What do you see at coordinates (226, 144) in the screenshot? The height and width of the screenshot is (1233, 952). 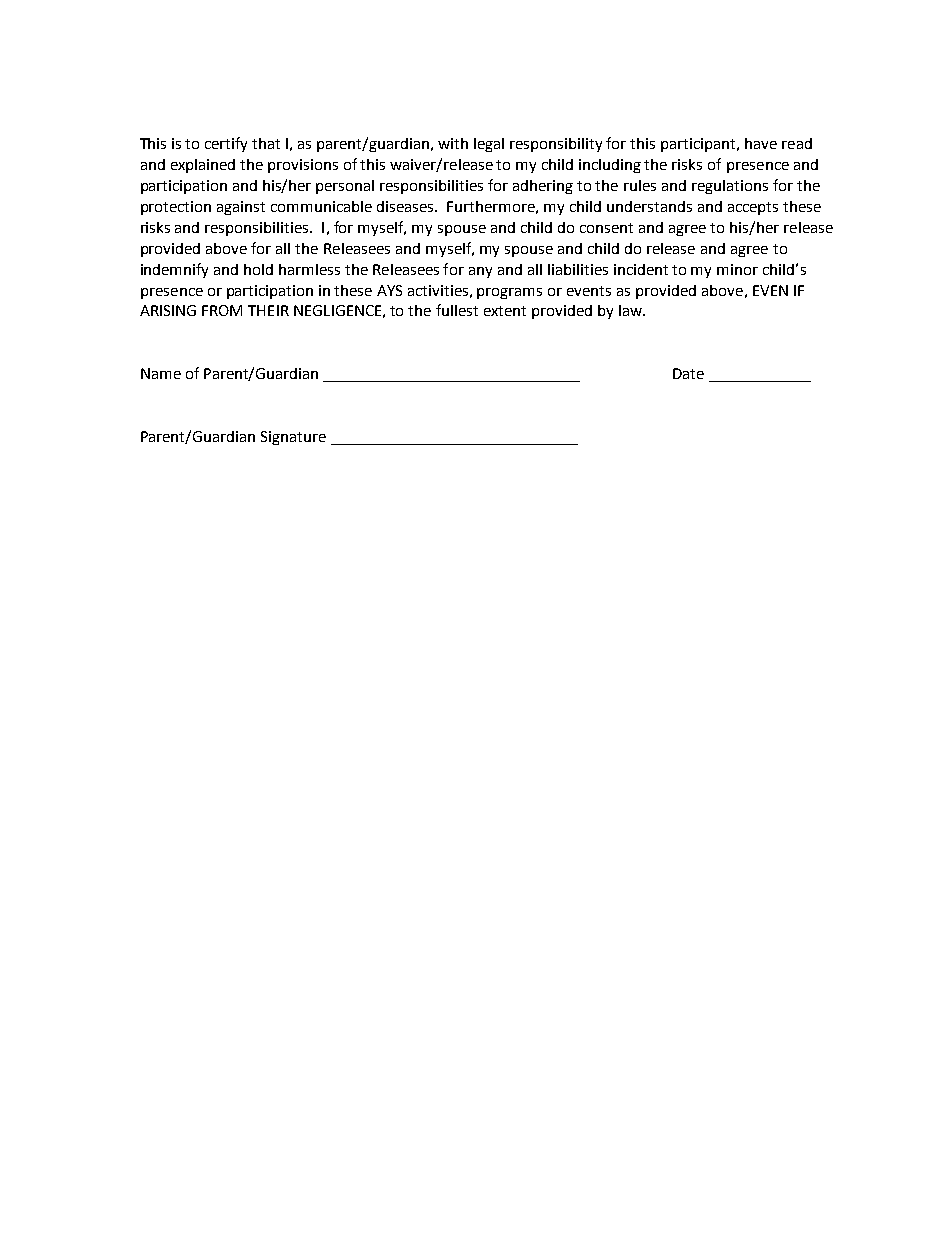 I see `certify` at bounding box center [226, 144].
